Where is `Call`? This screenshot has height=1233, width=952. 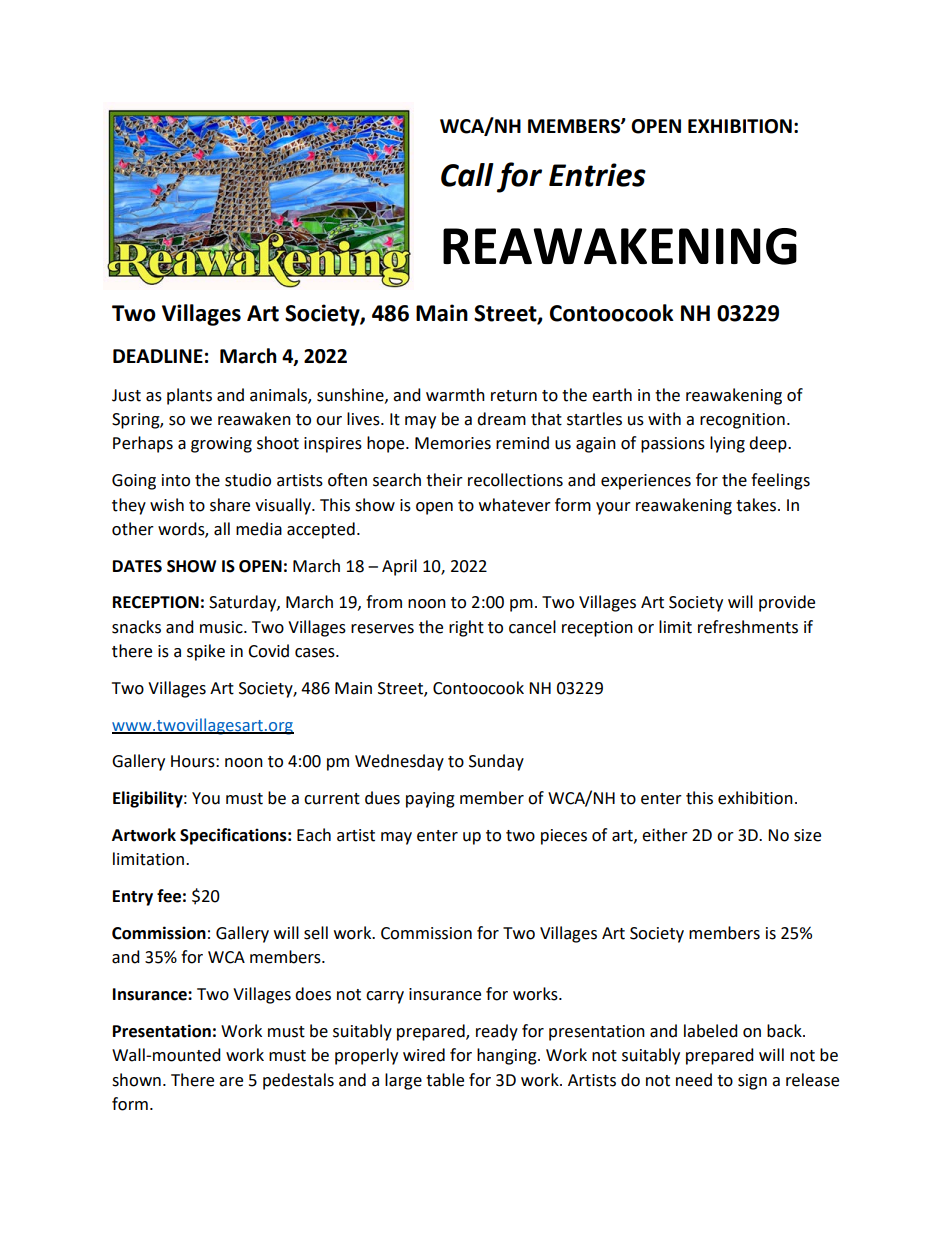
Call is located at coordinates (467, 175).
